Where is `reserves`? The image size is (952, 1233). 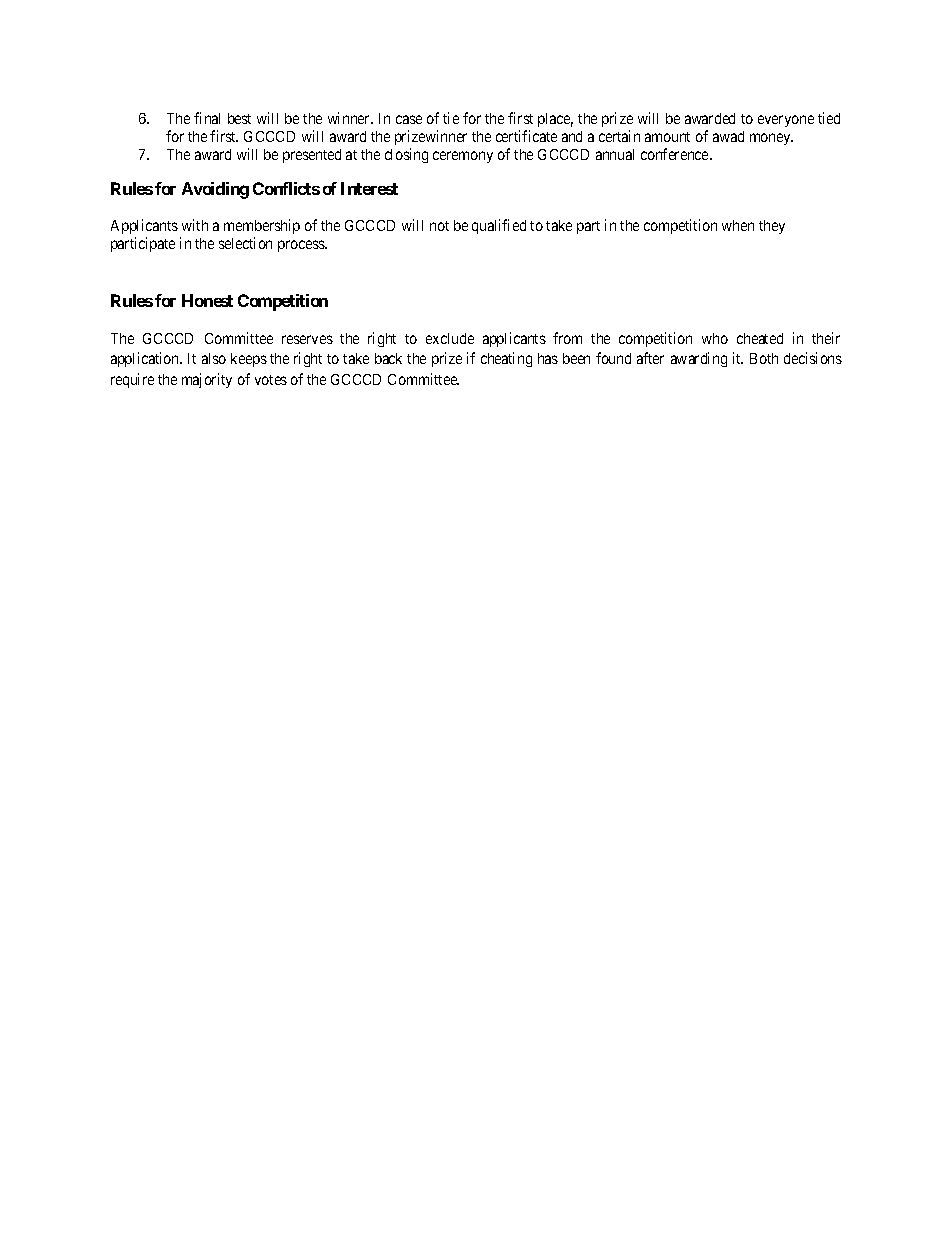 reserves is located at coordinates (307, 339).
